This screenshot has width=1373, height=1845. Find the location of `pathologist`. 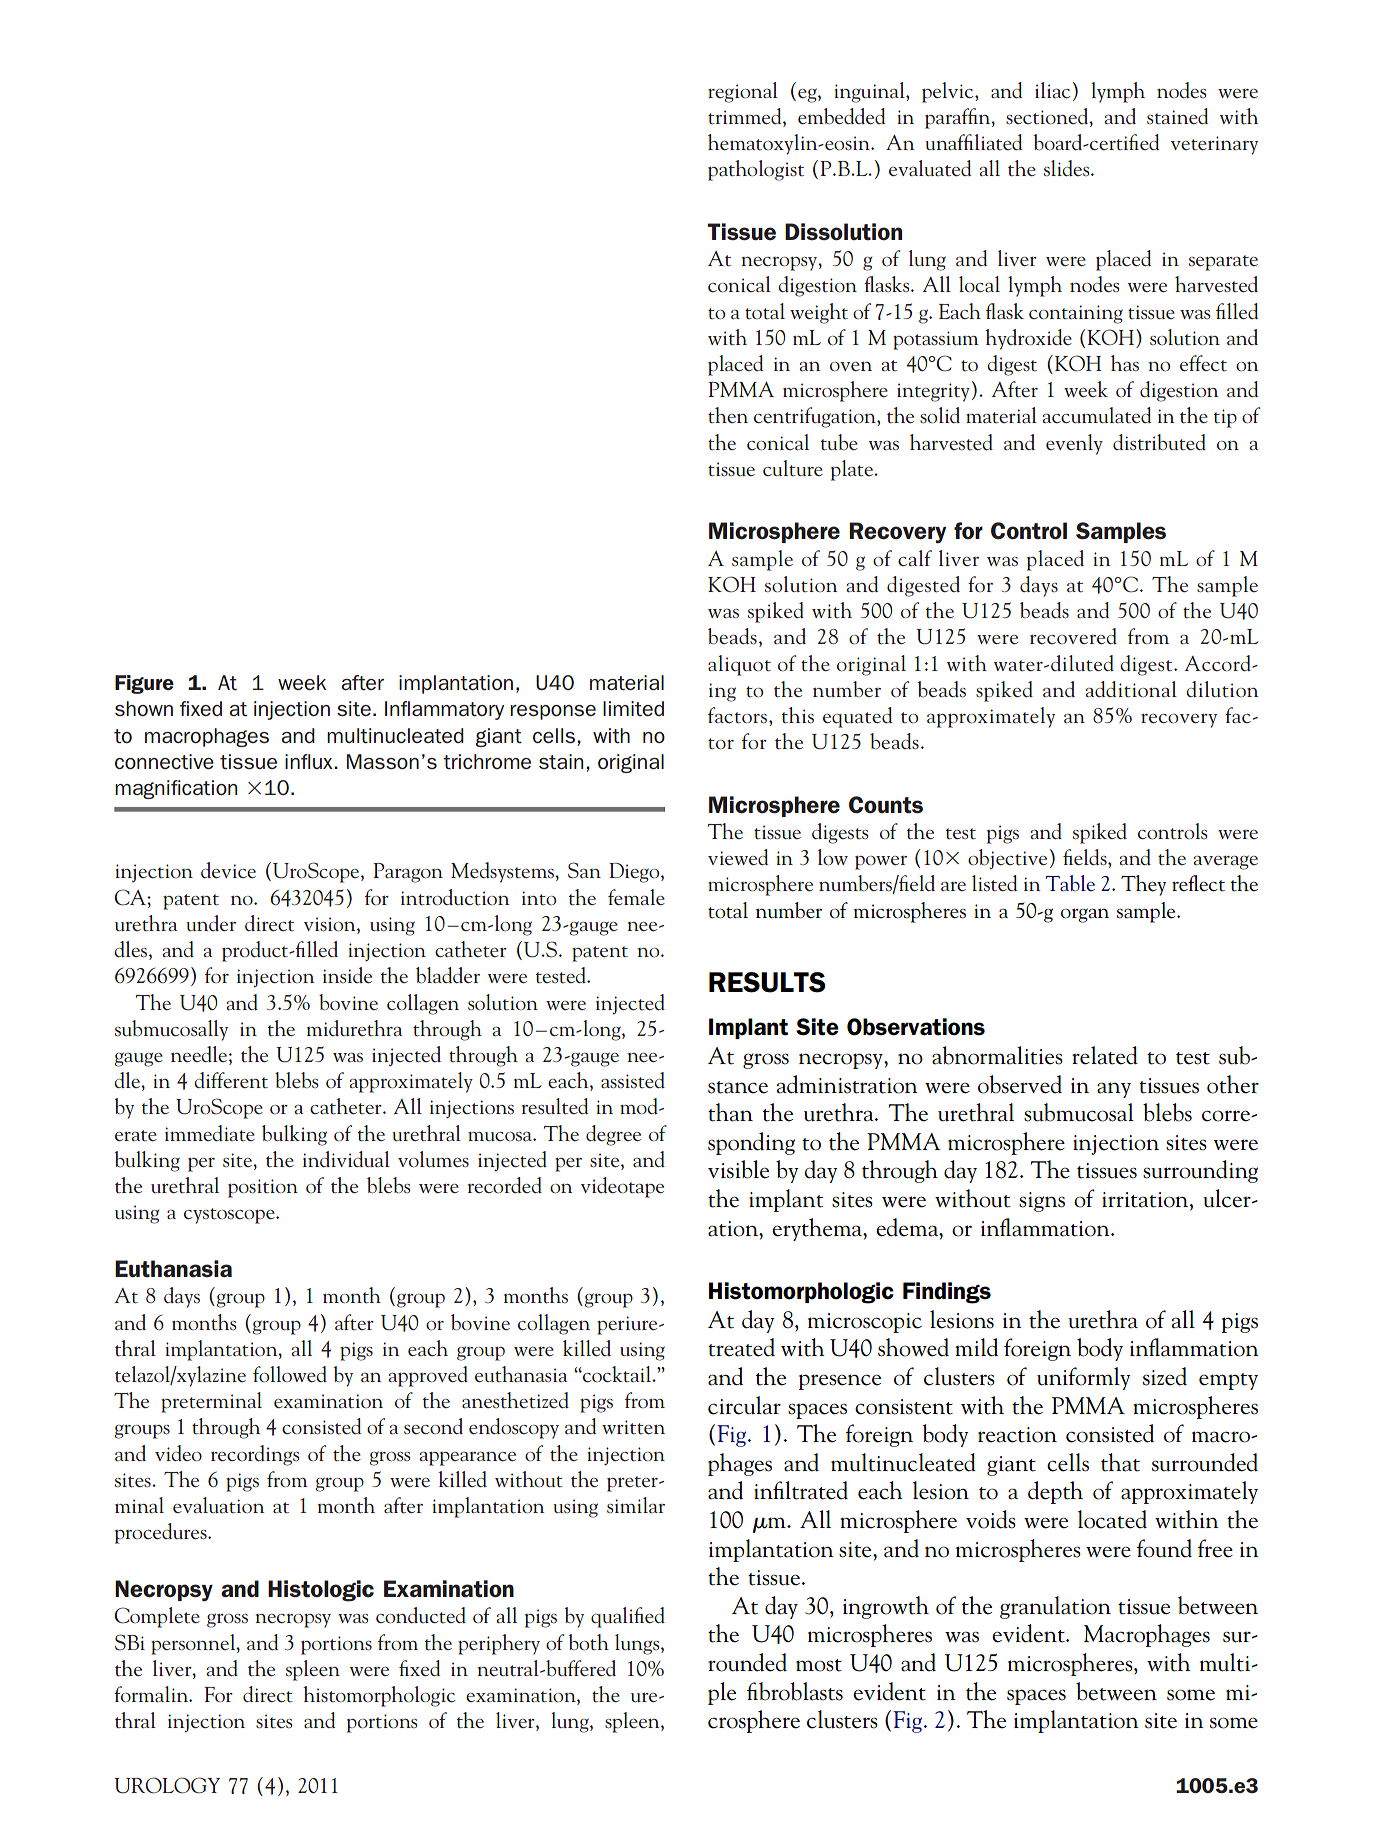

pathologist is located at coordinates (756, 170).
